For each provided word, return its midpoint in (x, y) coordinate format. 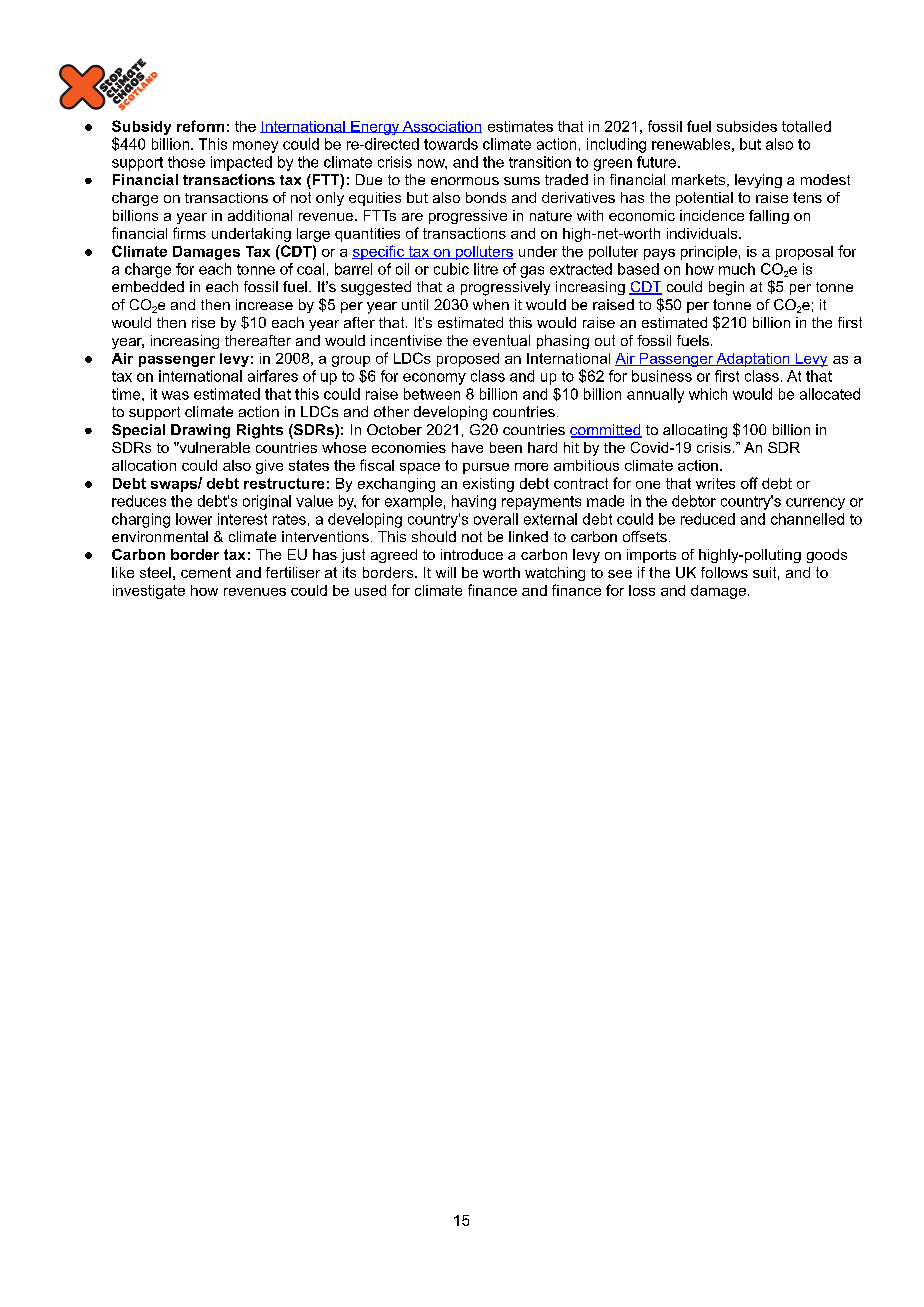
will (446, 572)
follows (724, 572)
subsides (747, 126)
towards (451, 144)
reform (200, 126)
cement (206, 572)
